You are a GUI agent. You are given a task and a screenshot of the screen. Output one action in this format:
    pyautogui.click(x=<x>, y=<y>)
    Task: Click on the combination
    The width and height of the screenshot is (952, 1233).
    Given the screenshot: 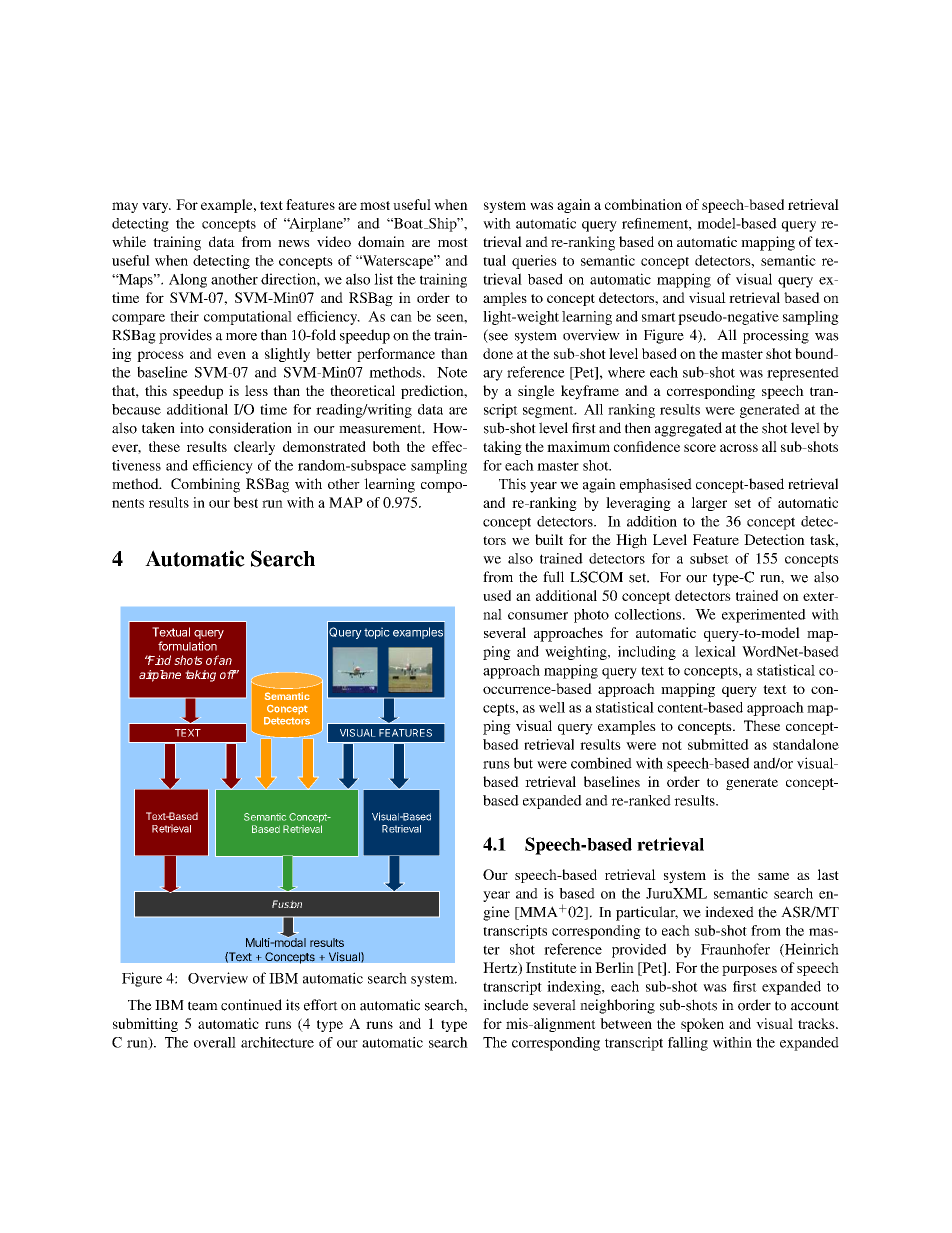 What is the action you would take?
    pyautogui.click(x=643, y=204)
